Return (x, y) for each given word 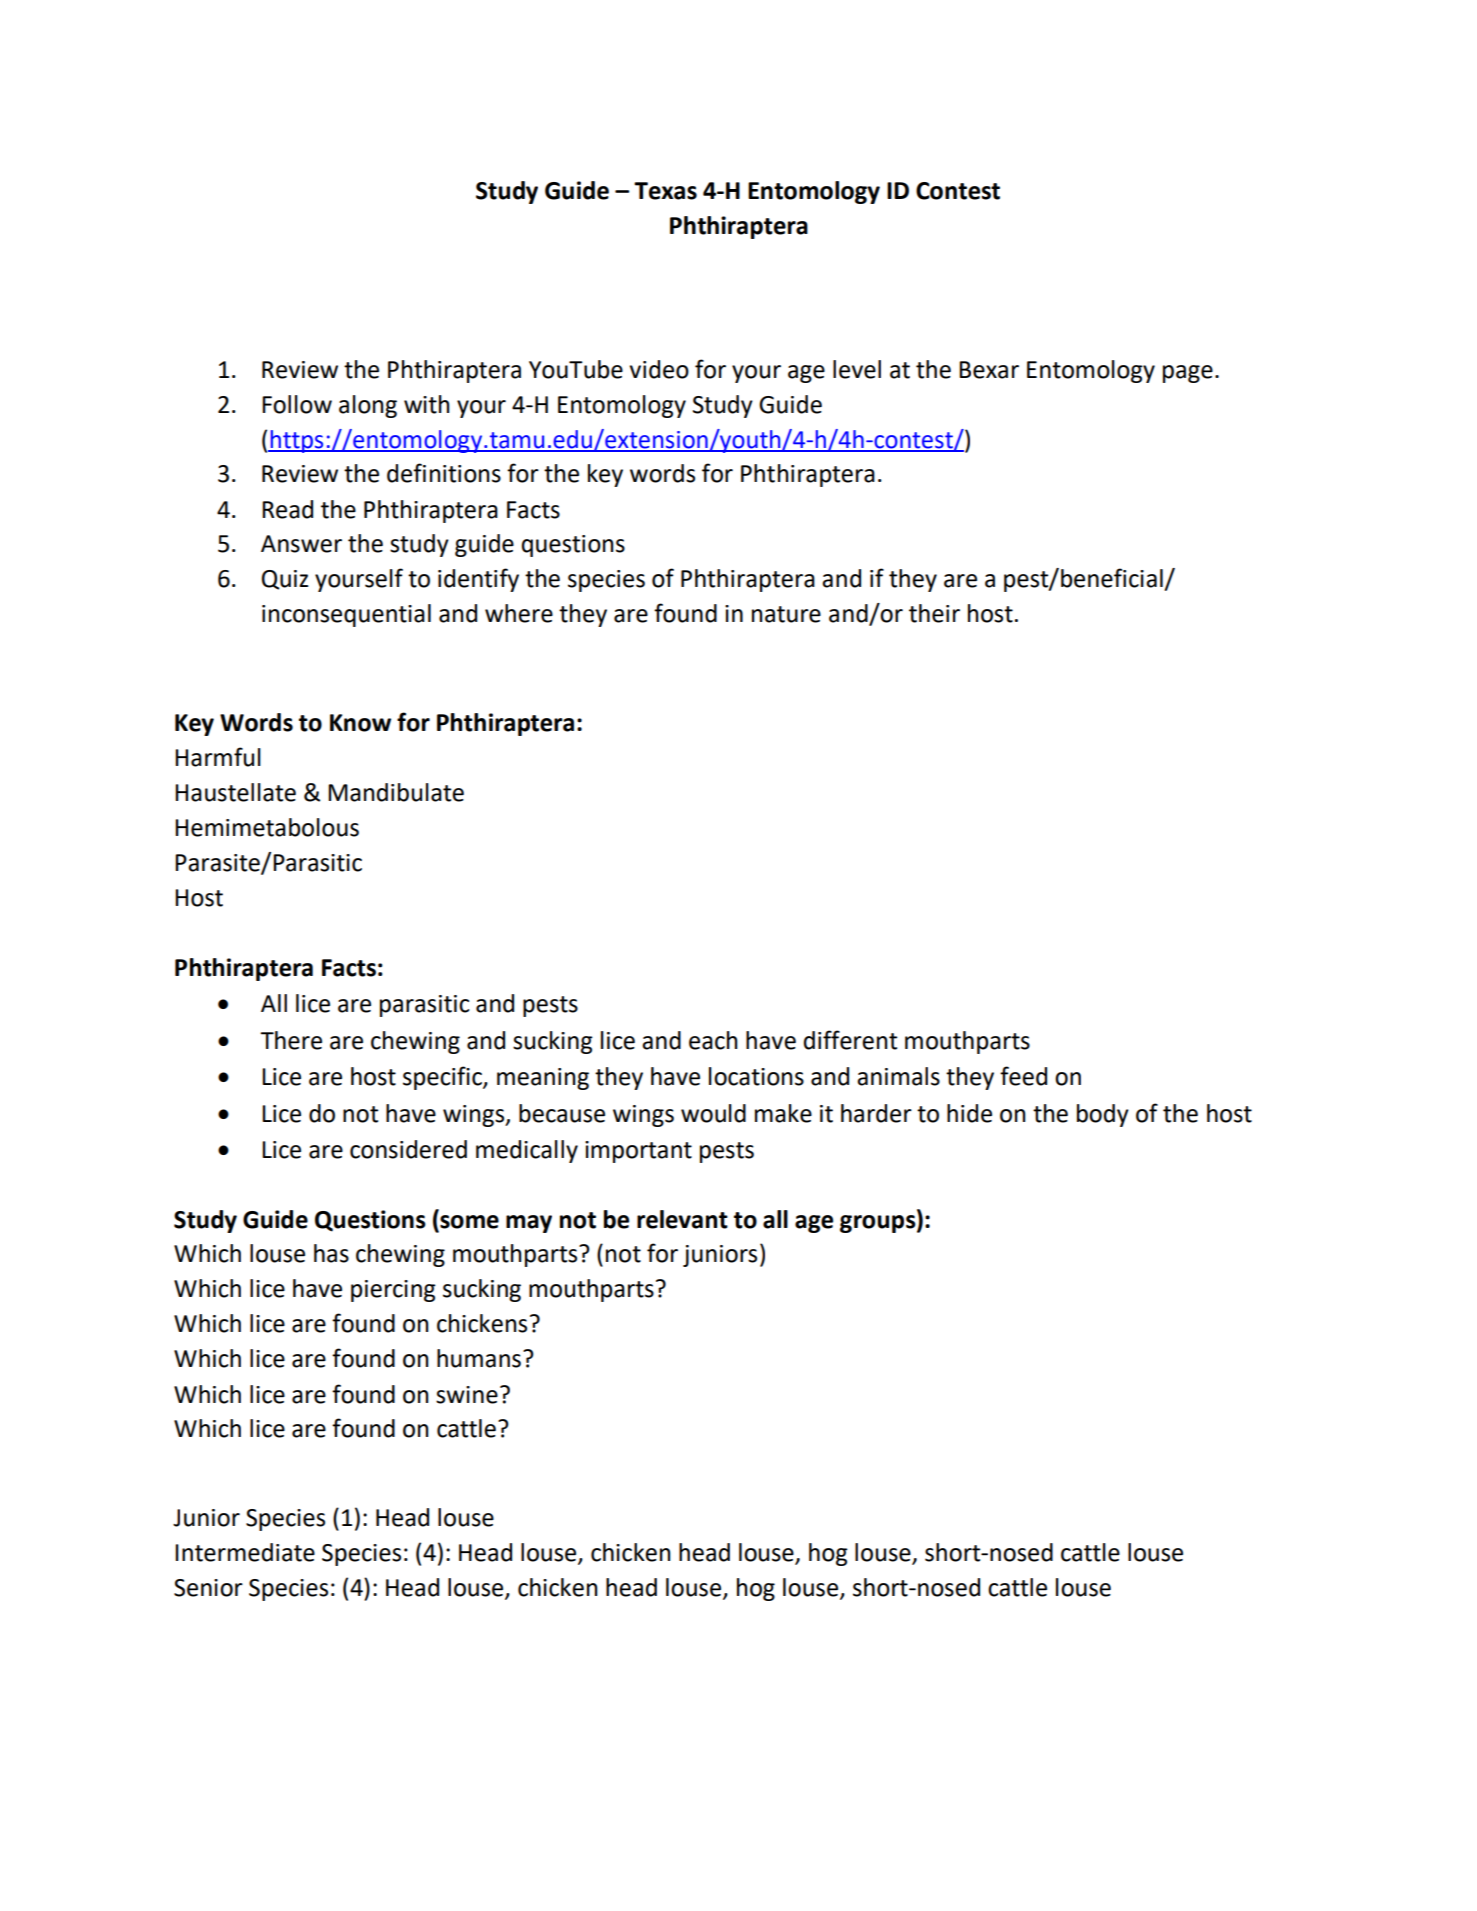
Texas (665, 191)
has (331, 1253)
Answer (301, 544)
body (1103, 1115)
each (713, 1040)
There (291, 1040)
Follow (297, 404)
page (1188, 374)
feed (1023, 1076)
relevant (682, 1219)
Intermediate (245, 1552)
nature (786, 614)
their (934, 613)
